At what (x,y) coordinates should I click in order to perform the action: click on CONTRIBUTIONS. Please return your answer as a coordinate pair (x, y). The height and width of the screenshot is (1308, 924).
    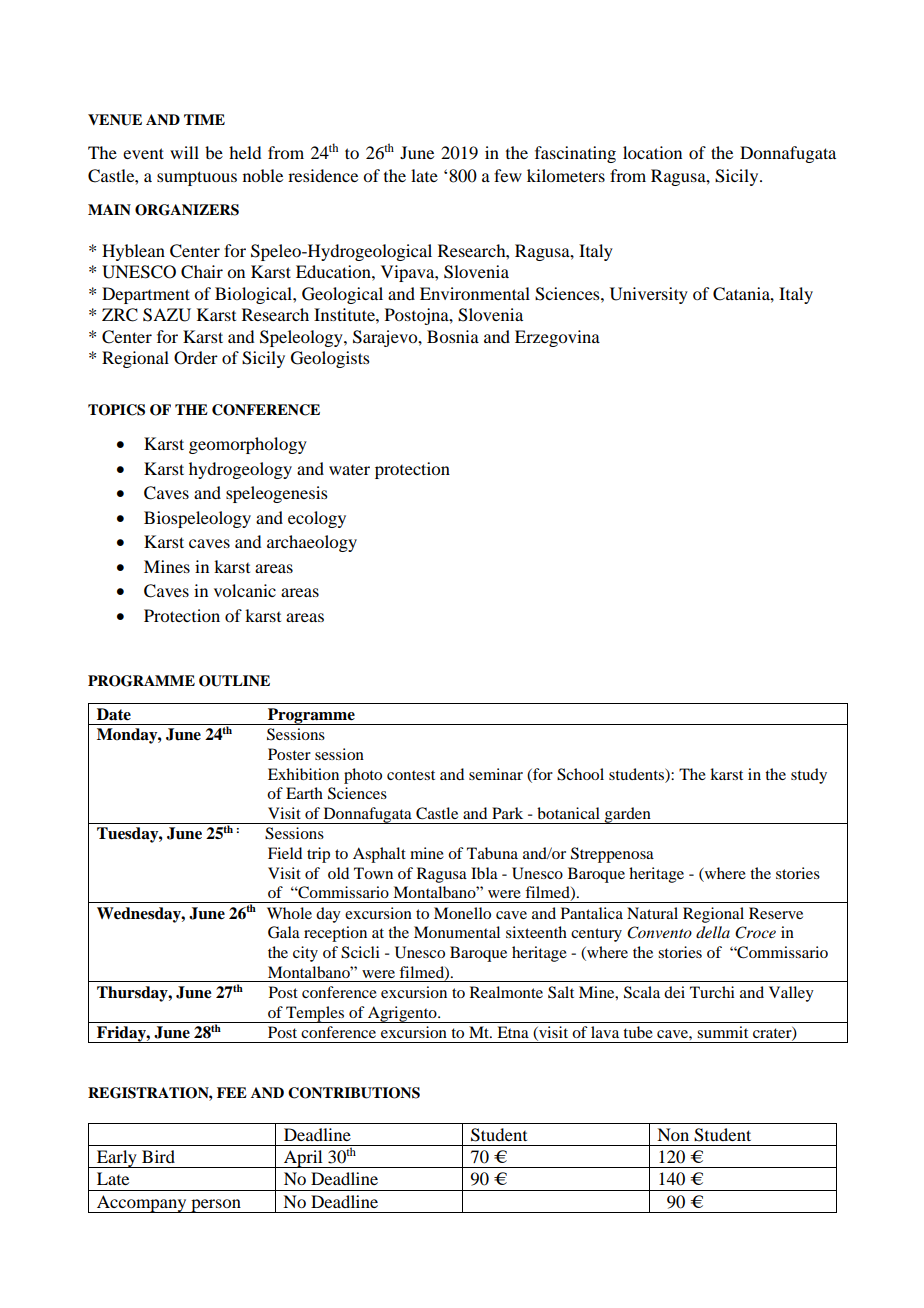
    Looking at the image, I should click on (354, 1093).
